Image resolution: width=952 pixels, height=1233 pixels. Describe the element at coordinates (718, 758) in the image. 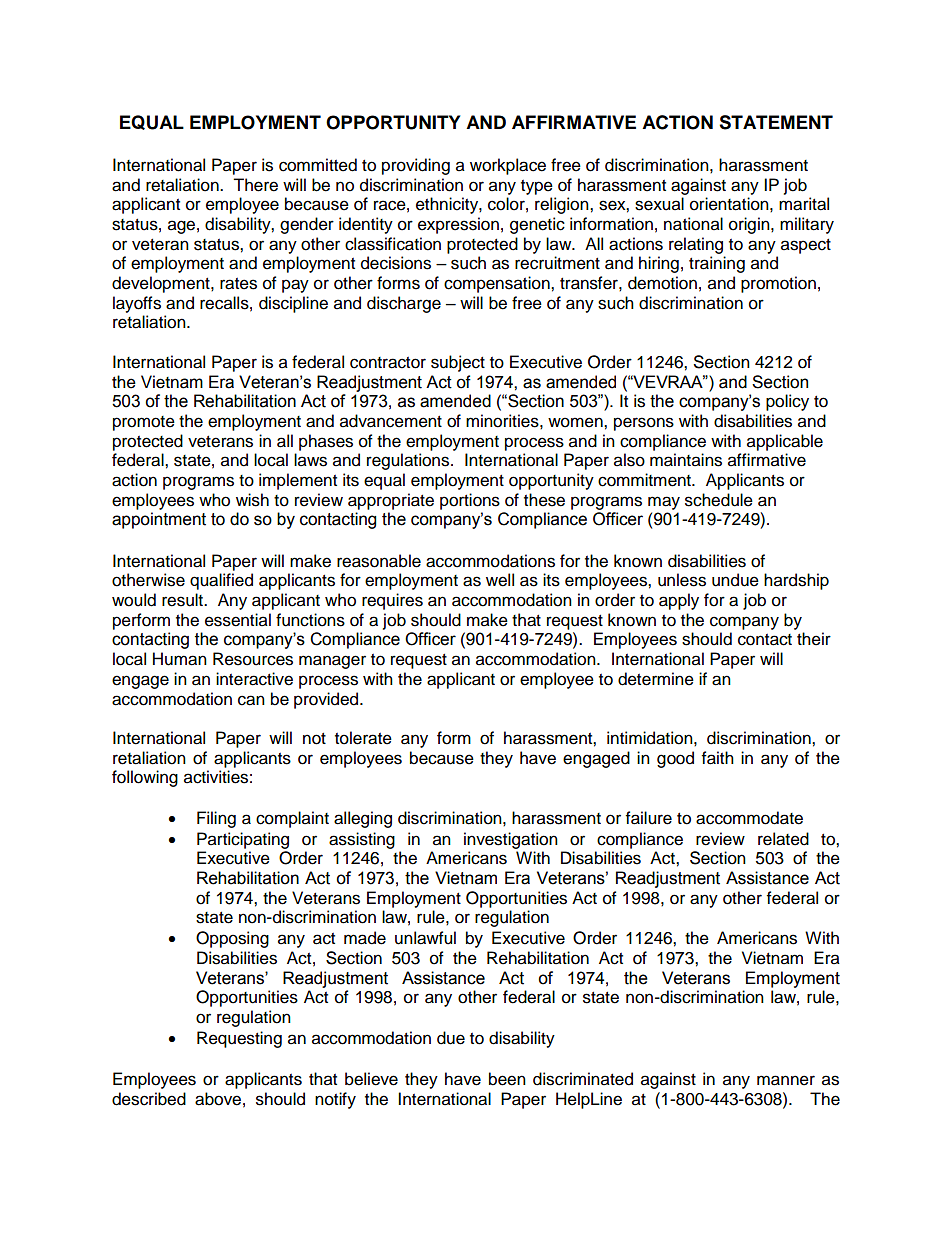

I see `faith` at that location.
